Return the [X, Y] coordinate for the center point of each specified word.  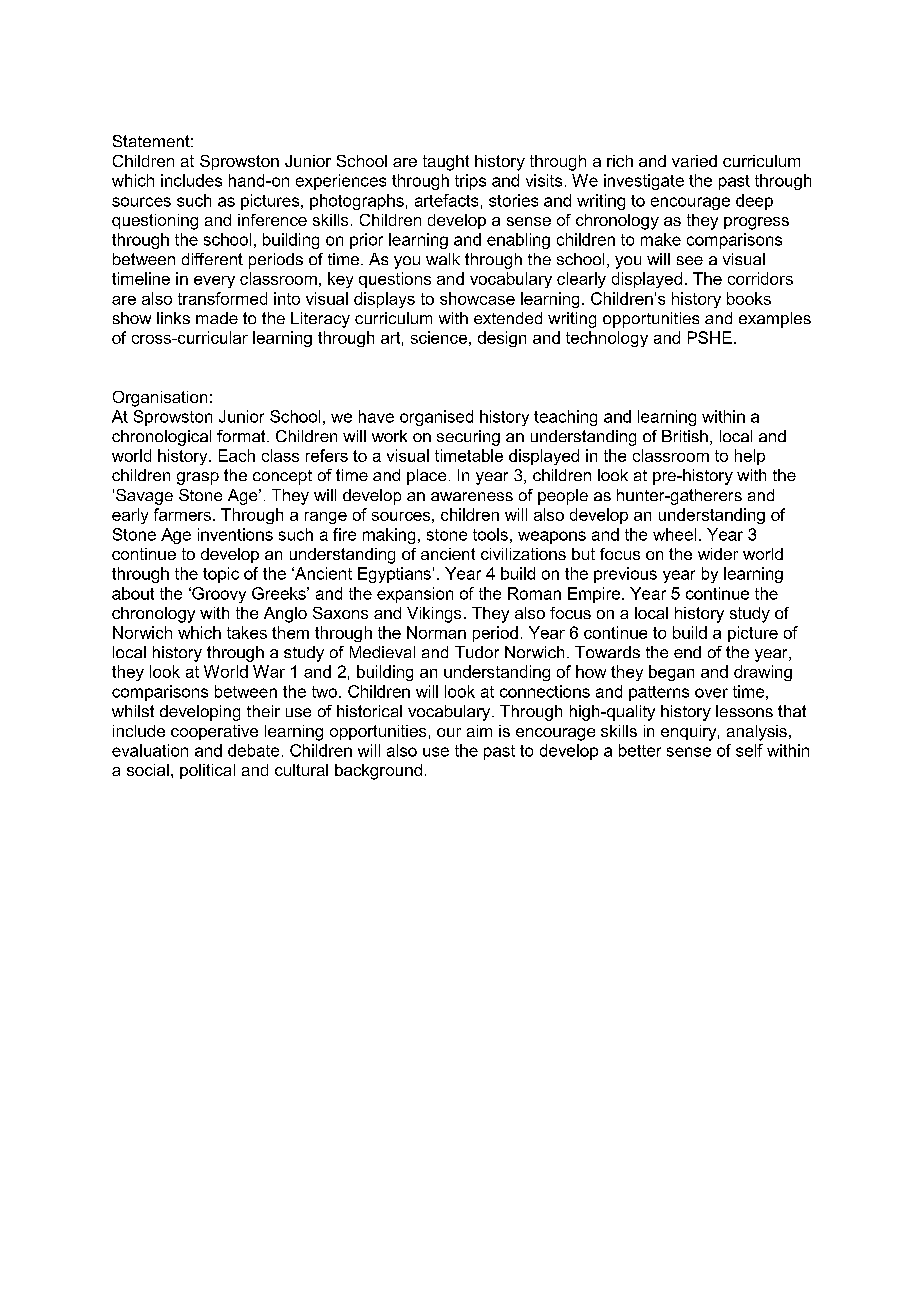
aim [479, 731]
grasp [198, 478]
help [750, 457]
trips [470, 182]
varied [694, 161]
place [426, 477]
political [207, 771]
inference [272, 220]
